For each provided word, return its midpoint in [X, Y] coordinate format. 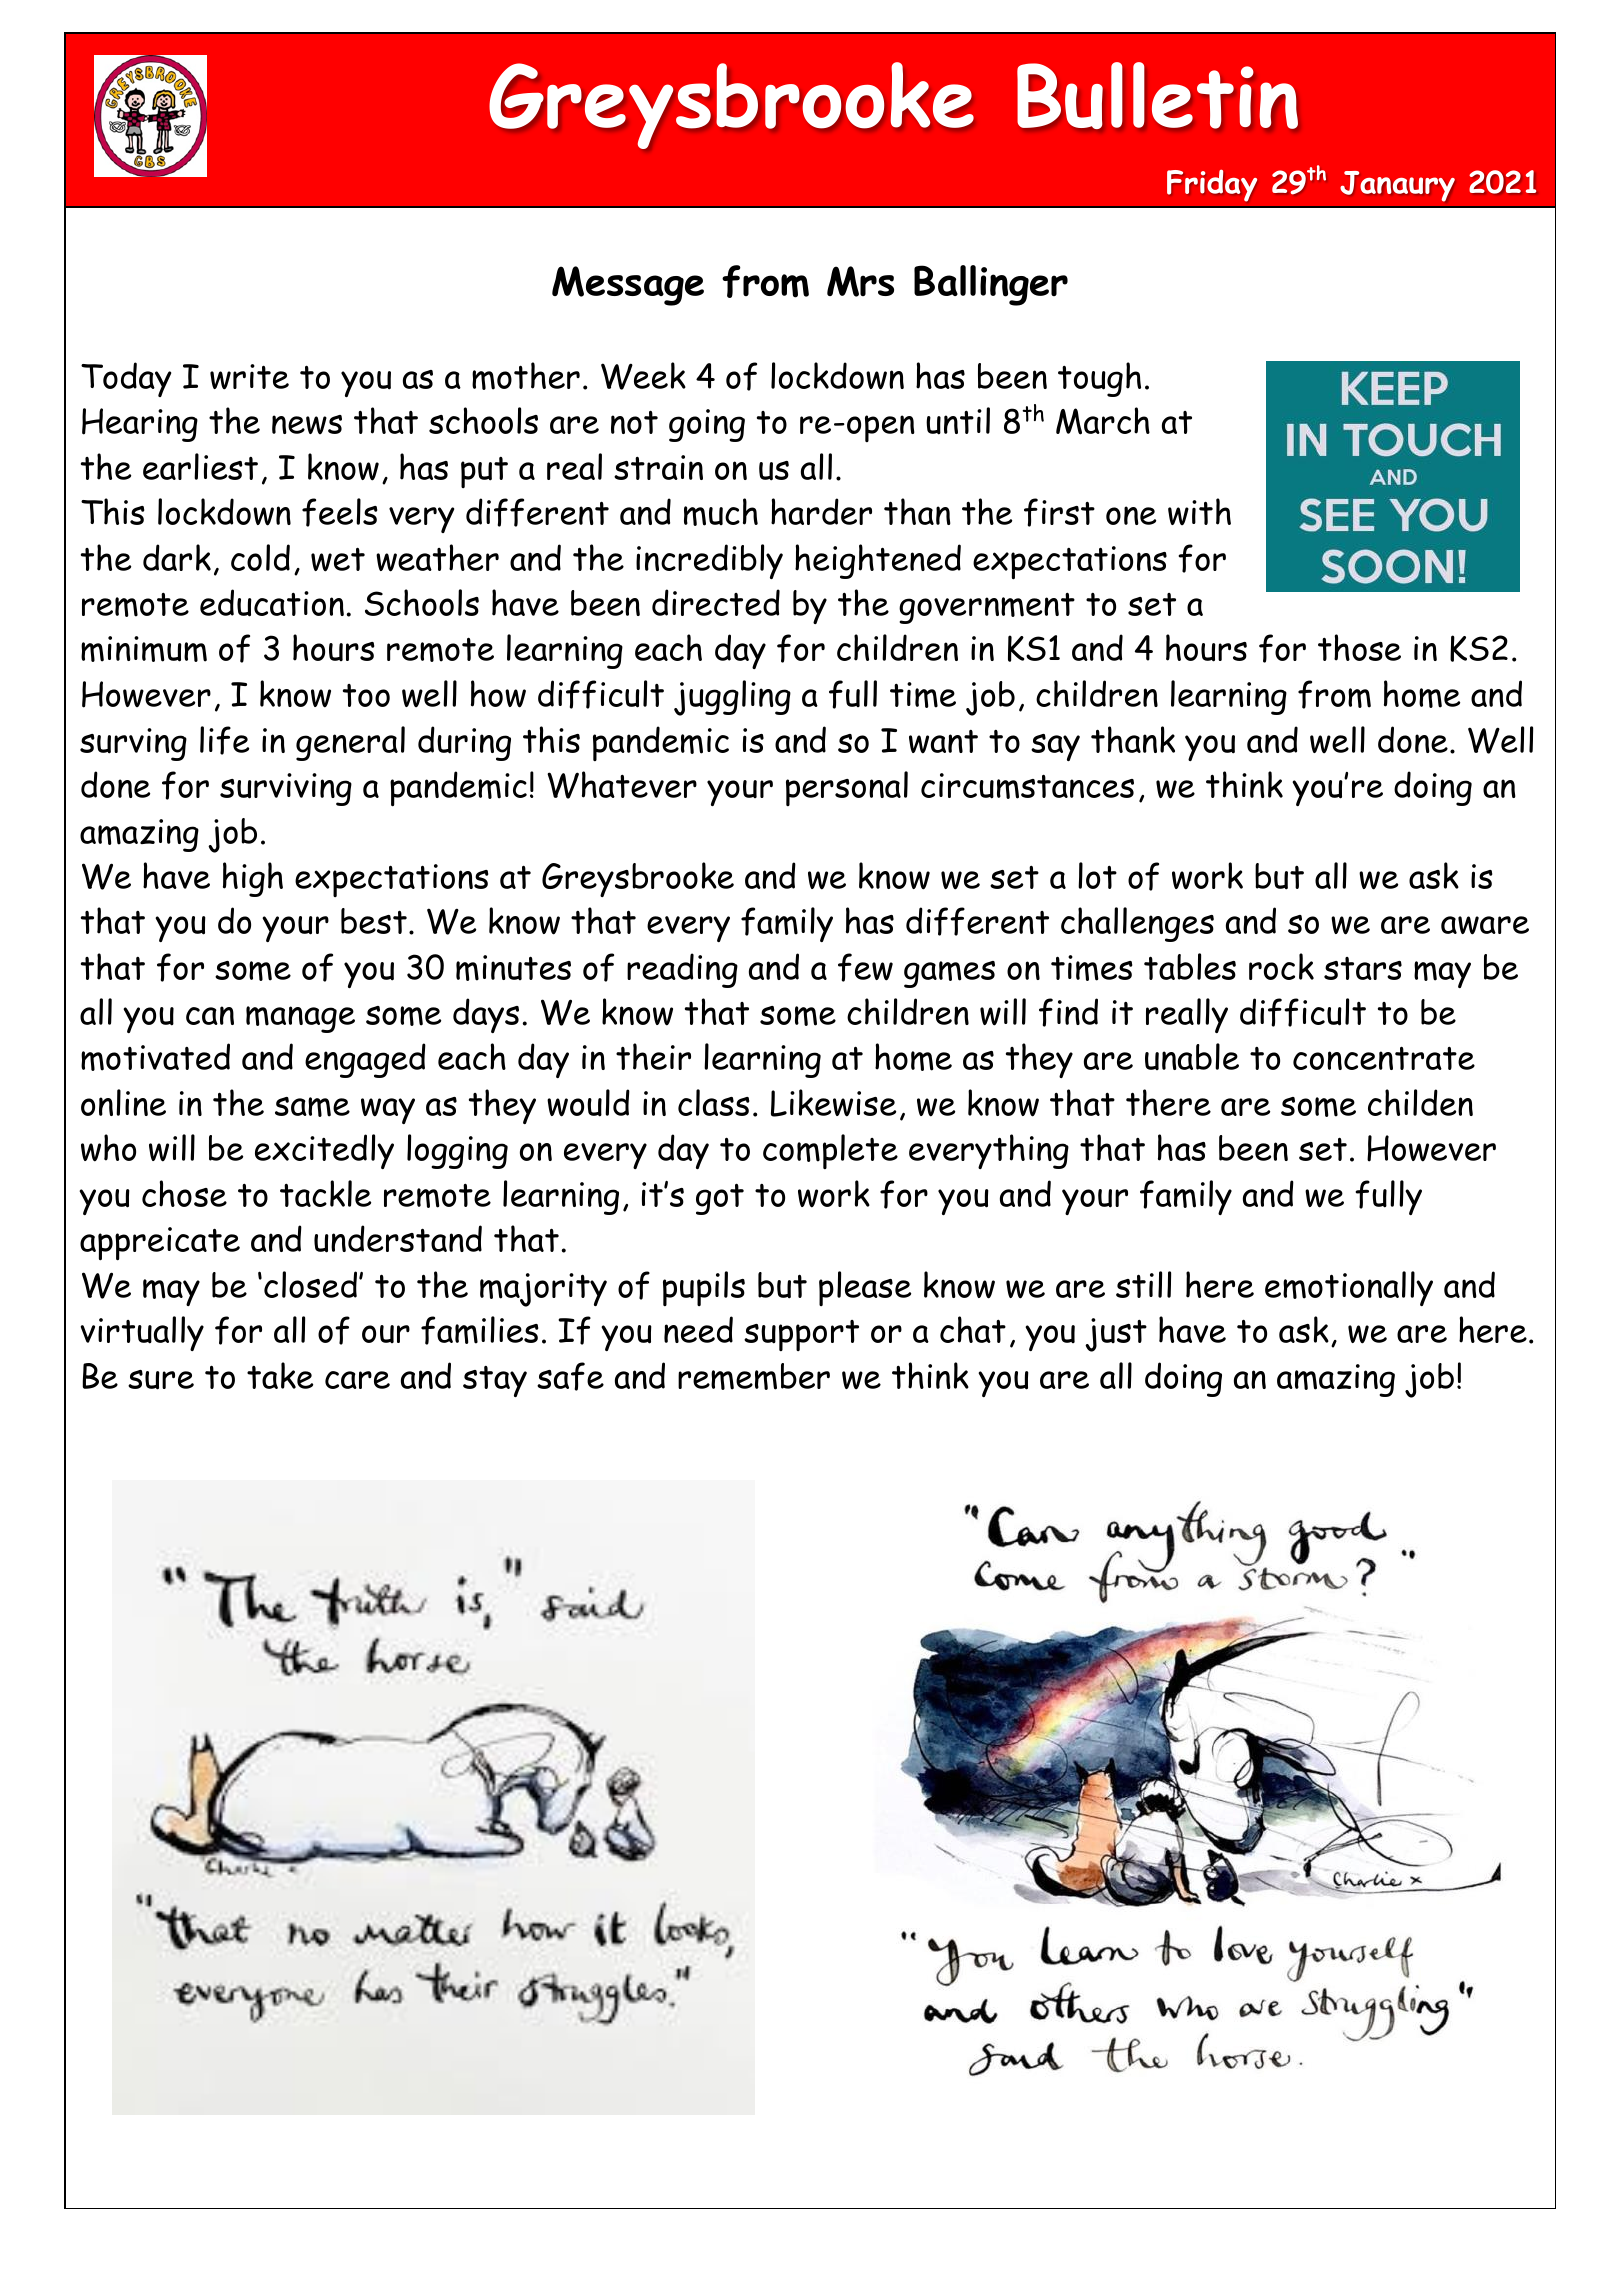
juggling [732, 698]
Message [628, 286]
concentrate [1384, 1058]
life [224, 740]
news [307, 424]
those [1359, 647]
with [1199, 511]
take [280, 1375]
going [707, 425]
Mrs [860, 281]
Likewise [833, 1103]
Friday [1212, 185]
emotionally [1349, 1288]
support [801, 1335]
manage [300, 1019]
